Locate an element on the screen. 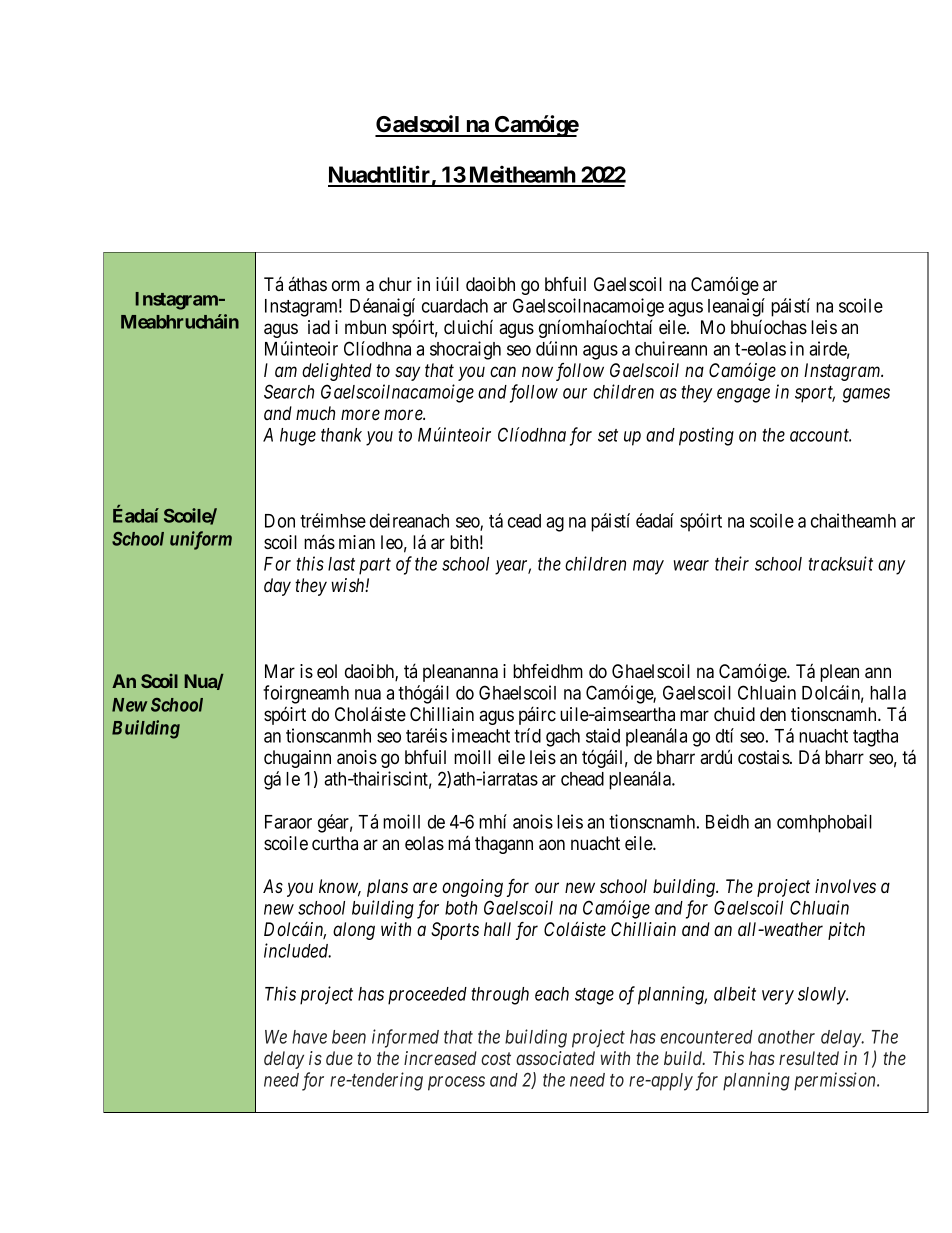  have is located at coordinates (309, 1037).
